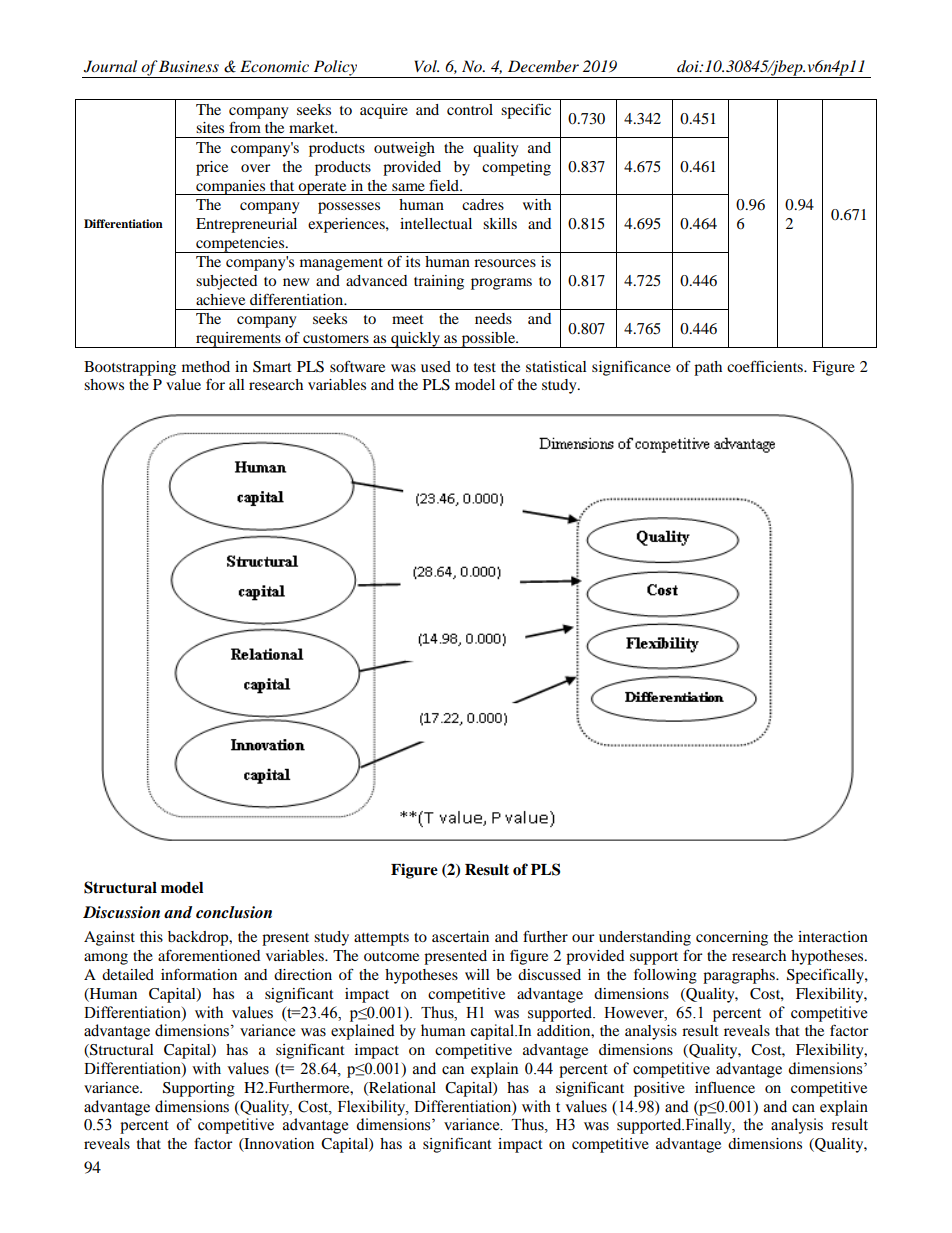 This screenshot has width=952, height=1233. I want to click on December, so click(543, 66).
